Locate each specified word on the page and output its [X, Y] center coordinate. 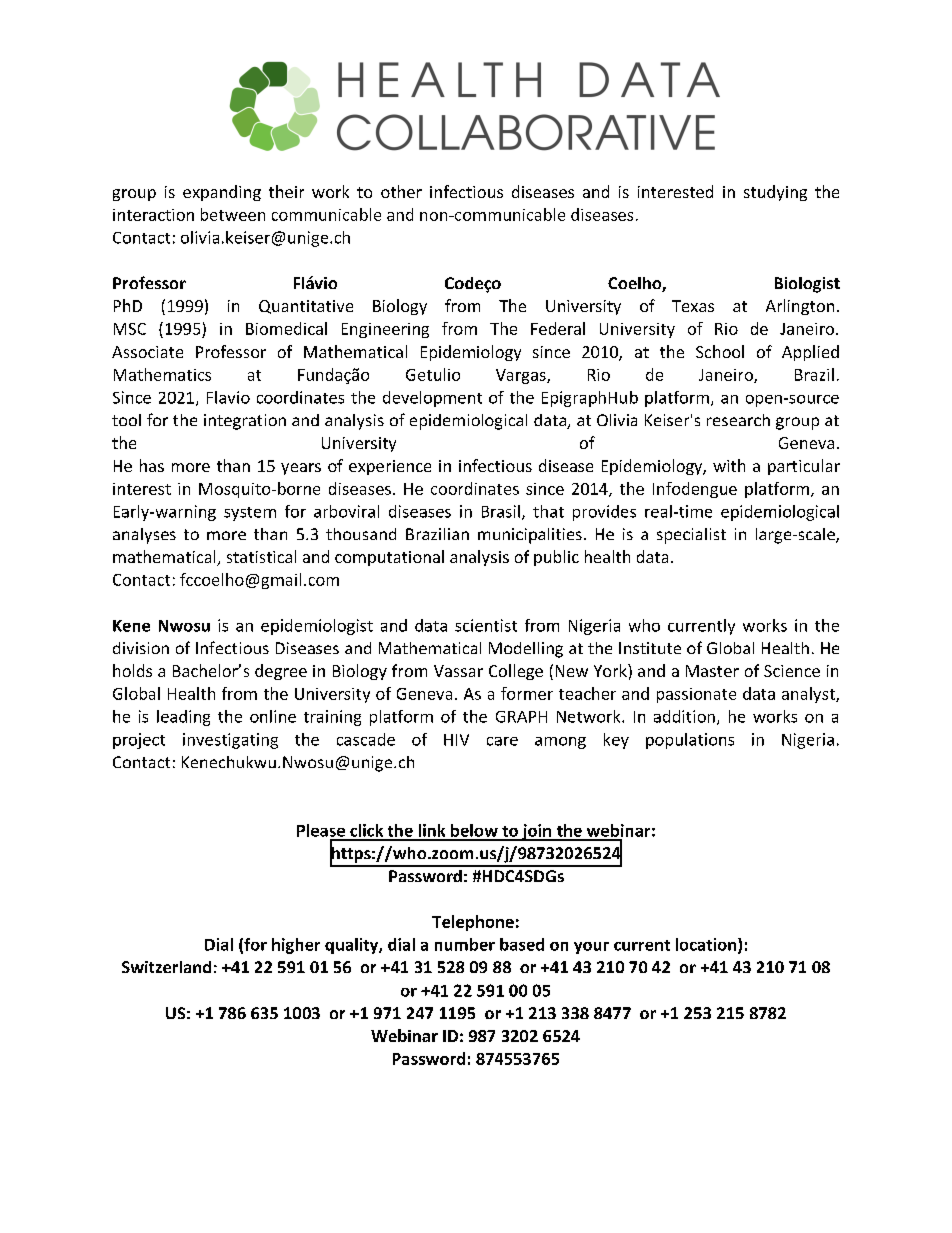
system [250, 514]
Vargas [522, 376]
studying [775, 193]
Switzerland [166, 967]
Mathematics [162, 374]
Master [712, 671]
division [141, 648]
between [233, 214]
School [720, 351]
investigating [230, 741]
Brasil [501, 511]
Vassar [458, 671]
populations [690, 741]
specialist [691, 536]
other [401, 191]
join [536, 832]
